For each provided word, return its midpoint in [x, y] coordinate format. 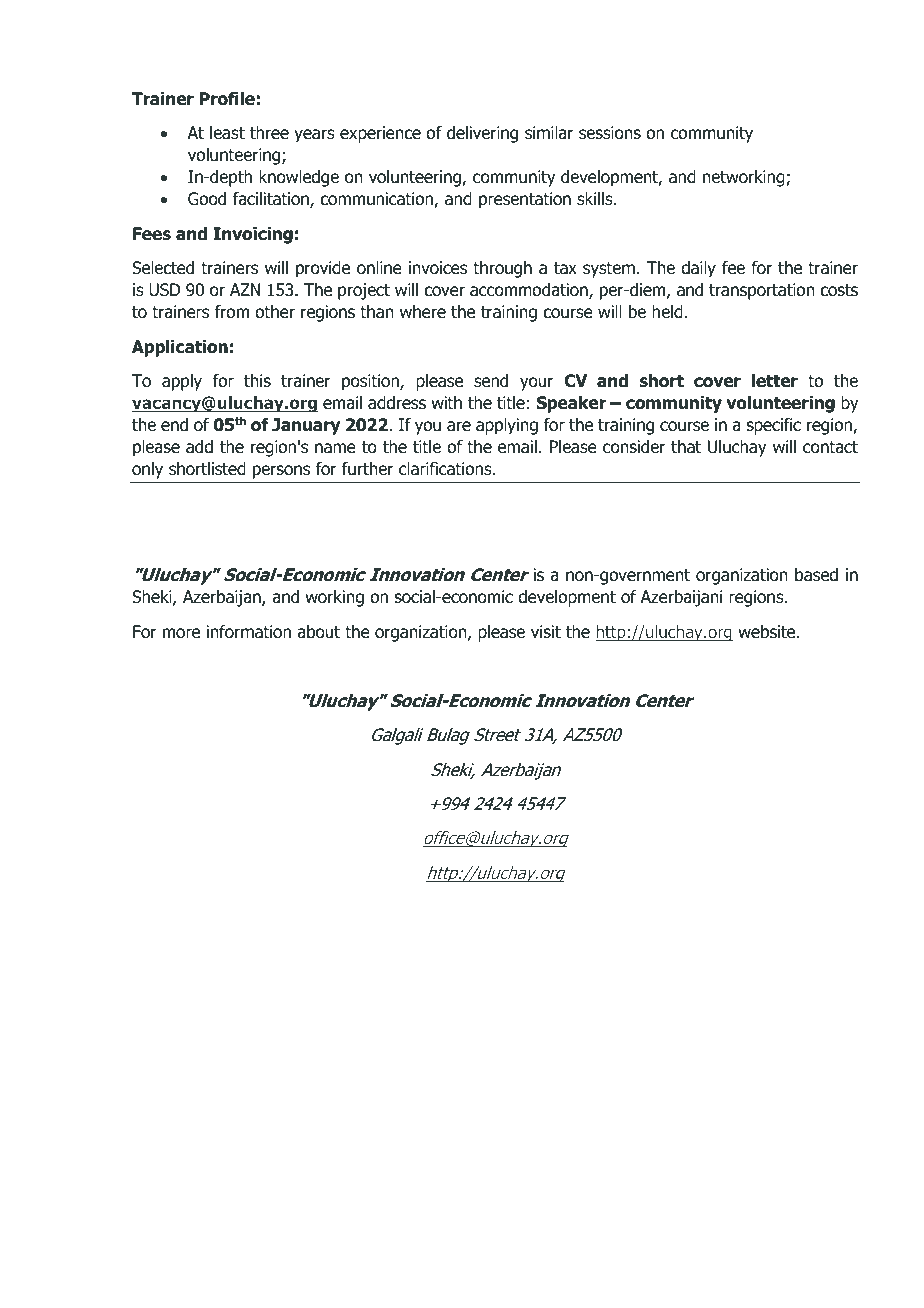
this [257, 380]
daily [698, 269]
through [502, 269]
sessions [610, 133]
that [686, 447]
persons [281, 472]
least [227, 133]
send [491, 381]
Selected [163, 268]
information [249, 632]
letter [775, 381]
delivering [482, 134]
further [368, 469]
